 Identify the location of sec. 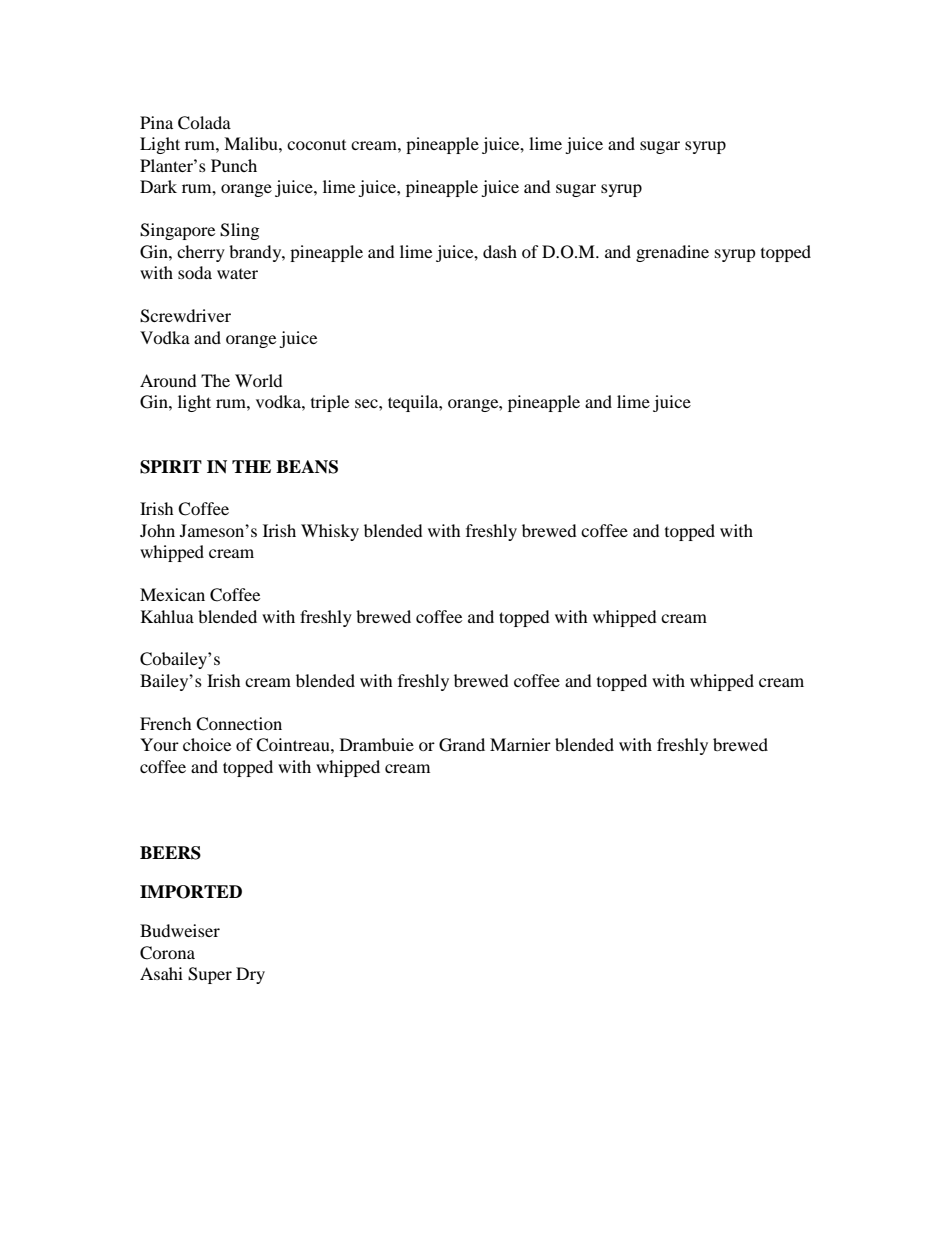
(367, 403).
